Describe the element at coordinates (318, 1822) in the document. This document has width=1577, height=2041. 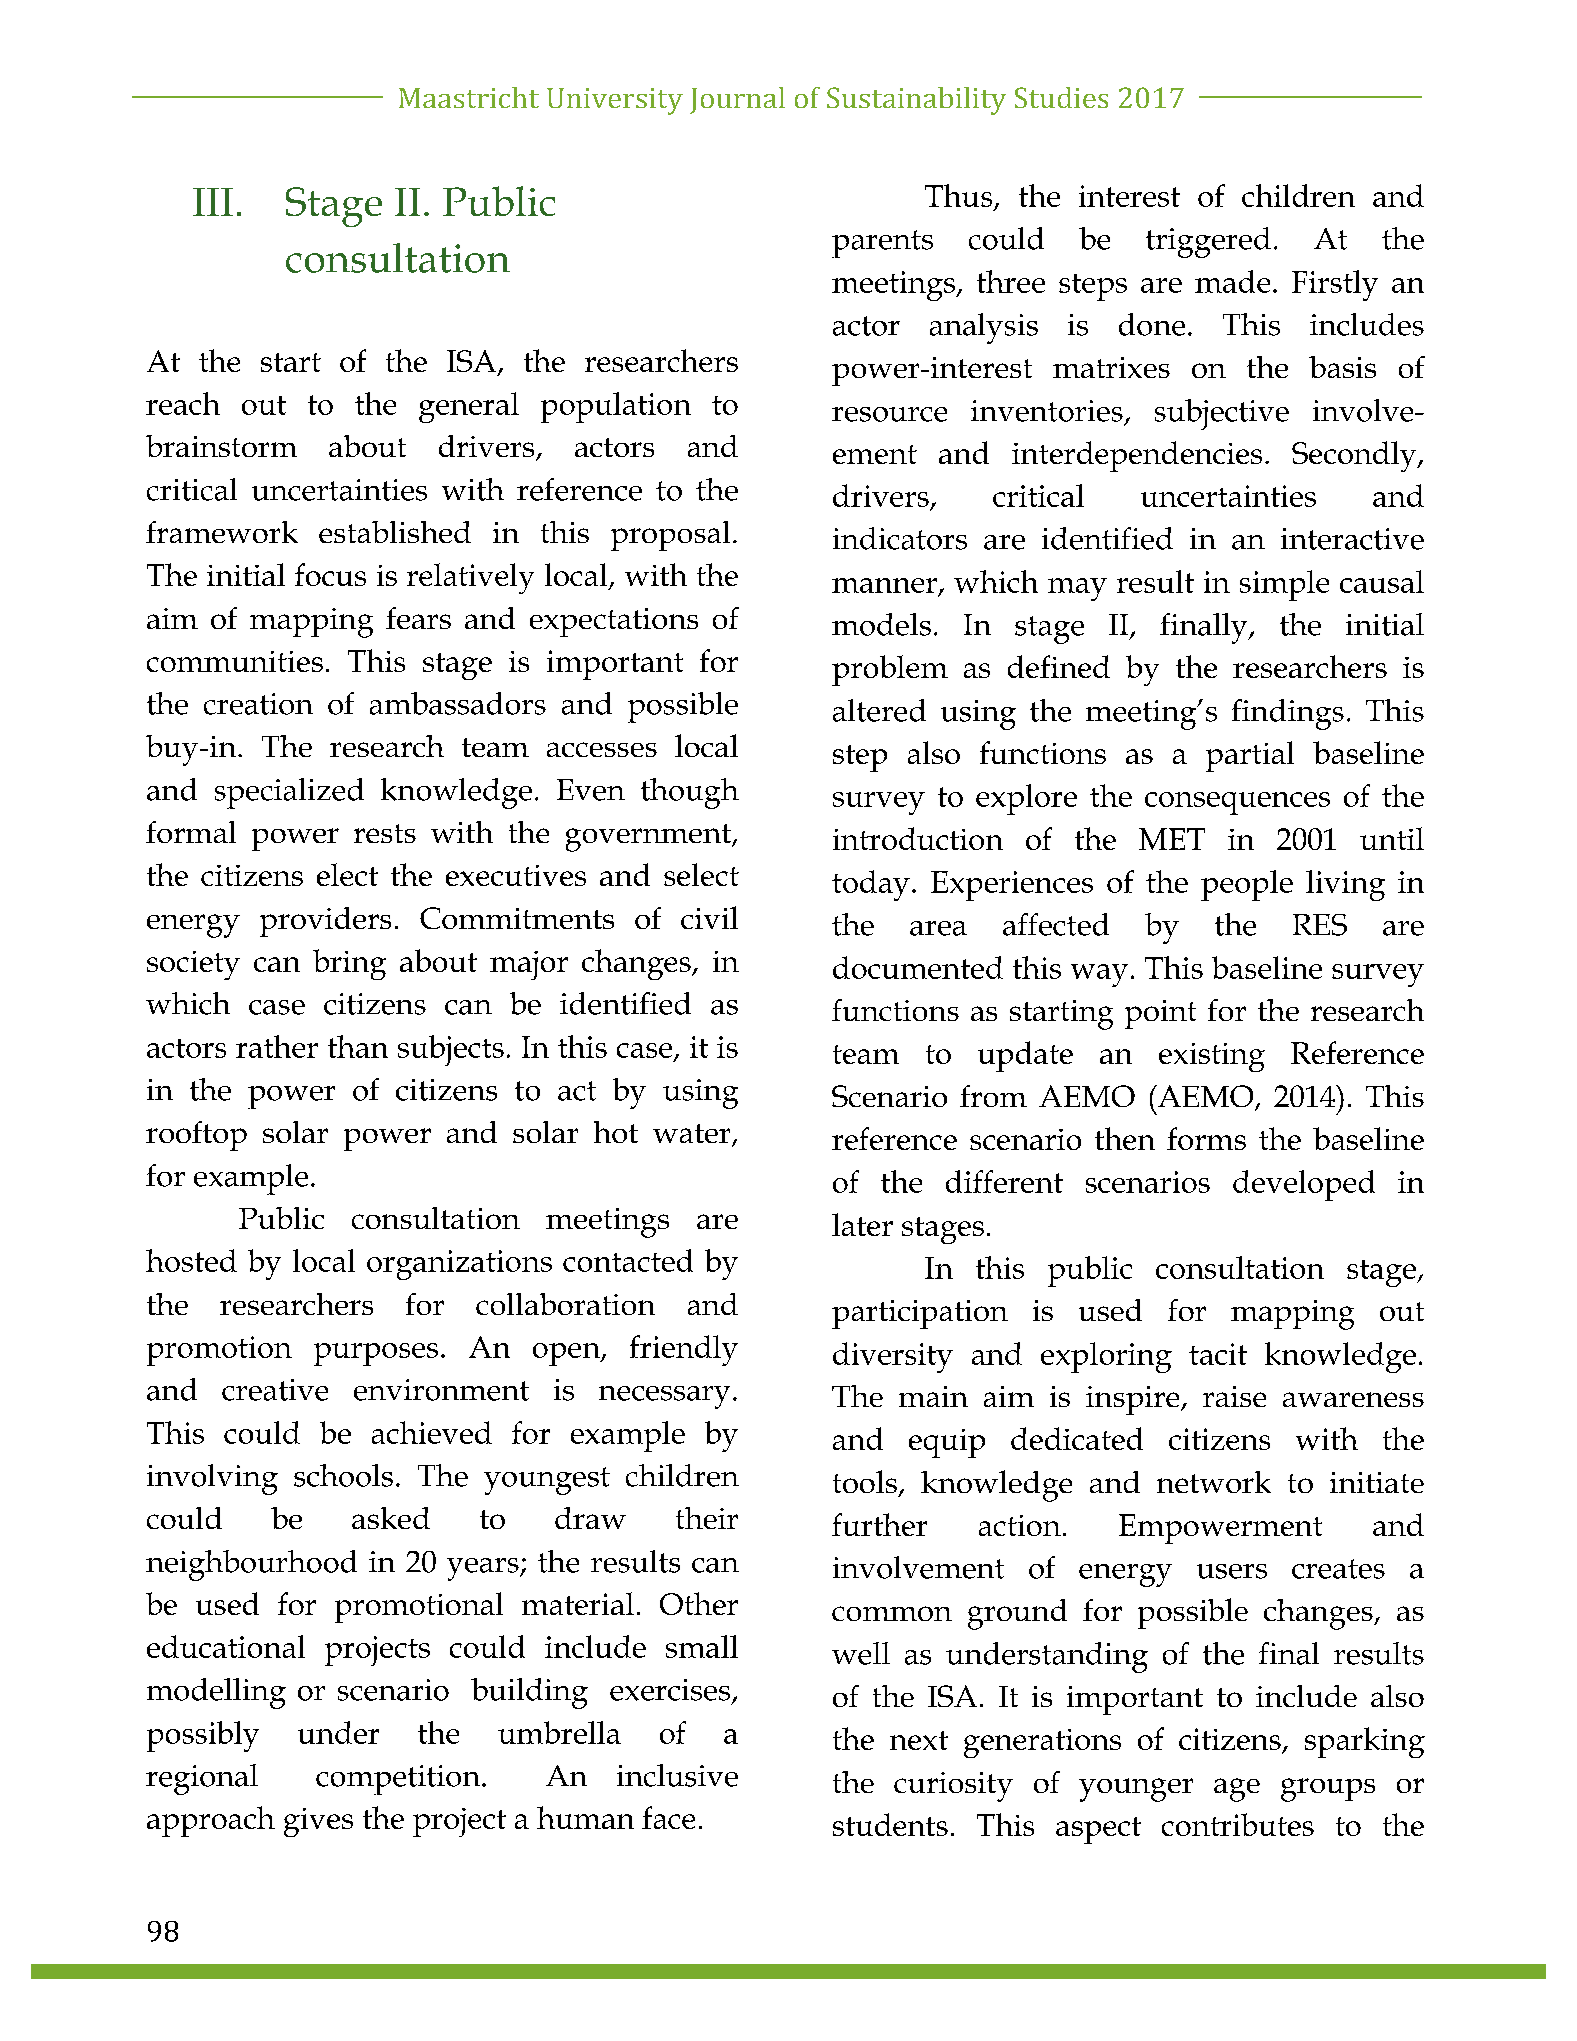
I see `gives` at that location.
